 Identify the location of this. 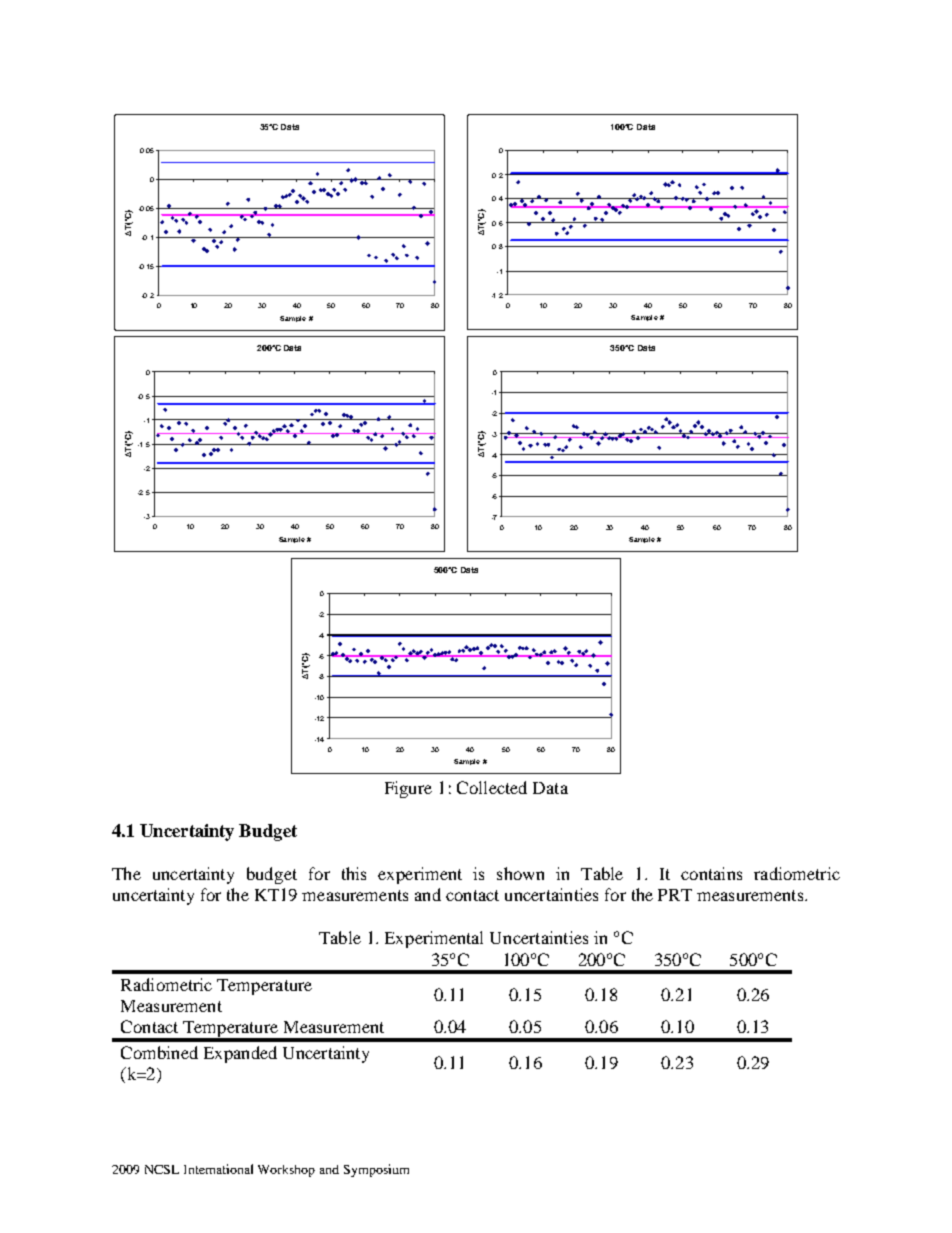
(354, 873).
